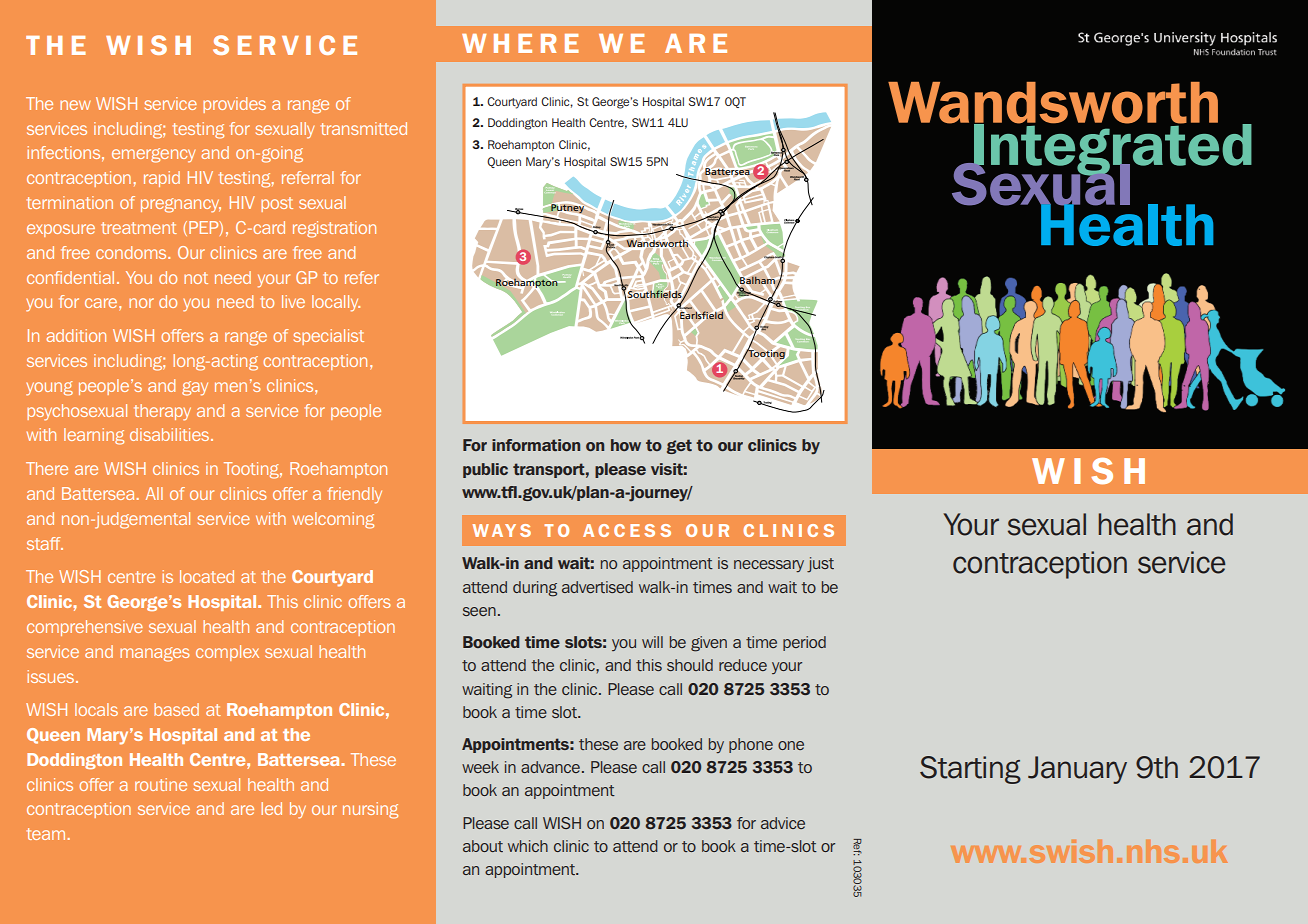 The height and width of the document is (924, 1308). Describe the element at coordinates (153, 155) in the document. I see `emergency` at that location.
